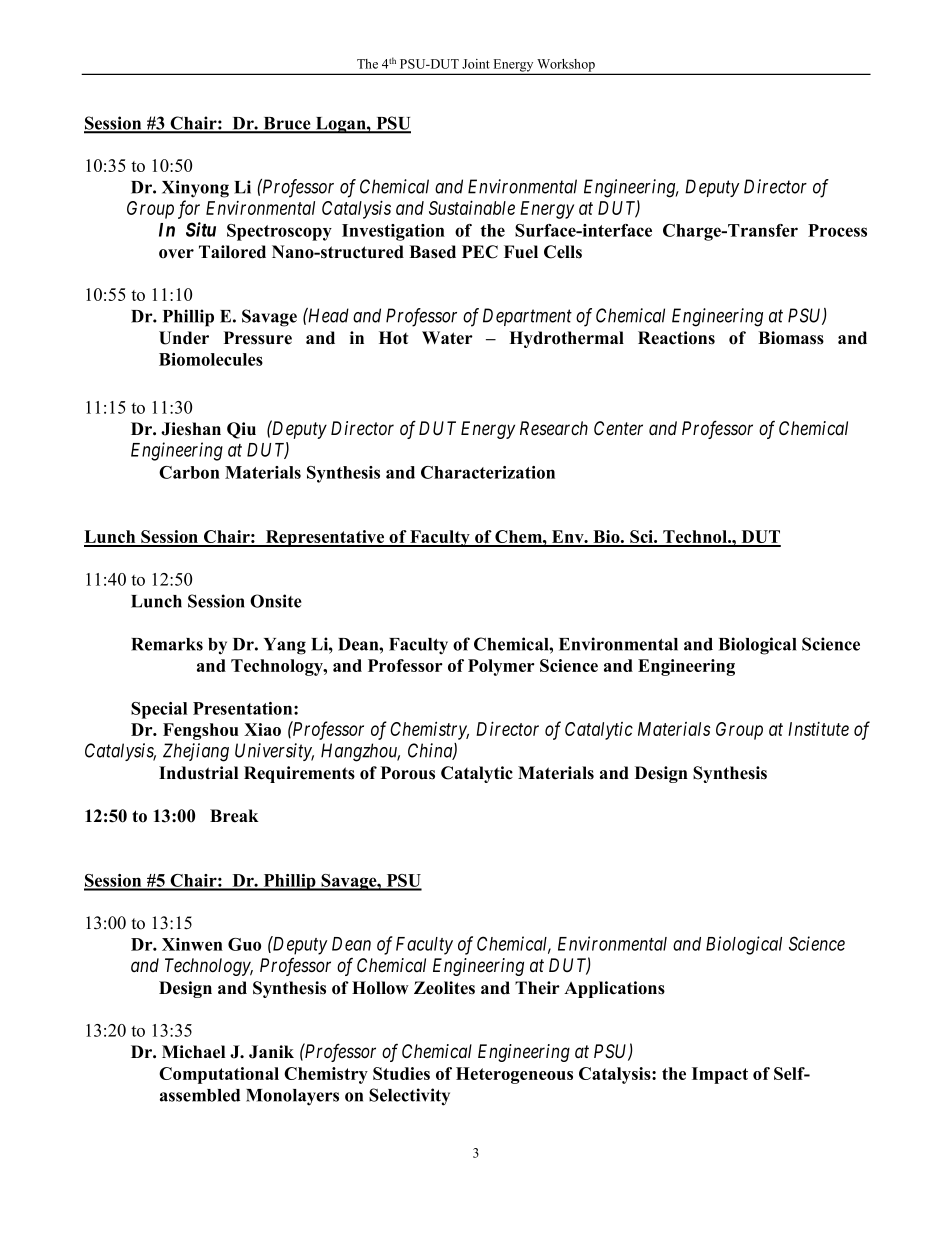  What do you see at coordinates (501, 667) in the page?
I see `Polymer` at bounding box center [501, 667].
